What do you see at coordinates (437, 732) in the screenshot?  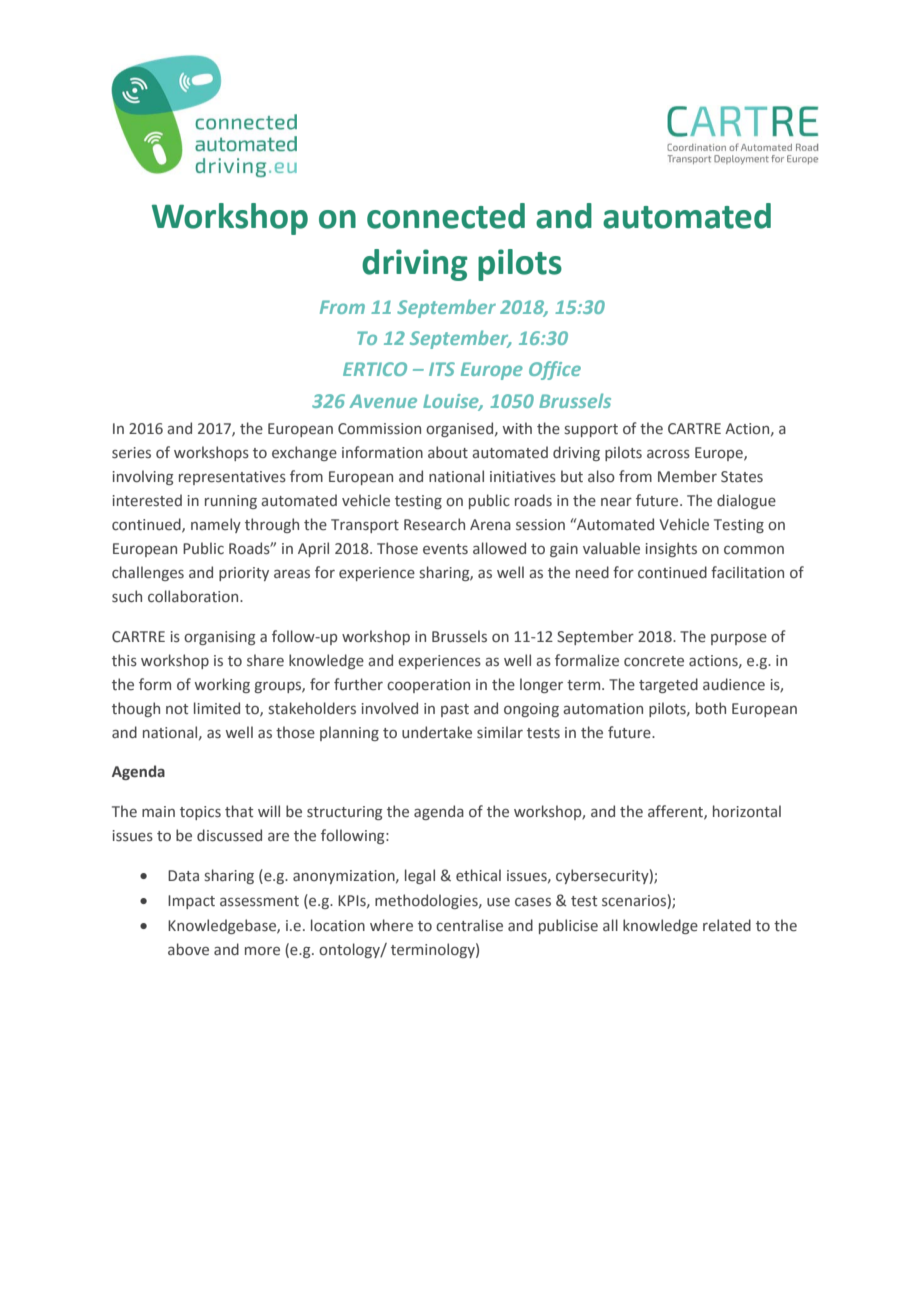 I see `undertake` at bounding box center [437, 732].
